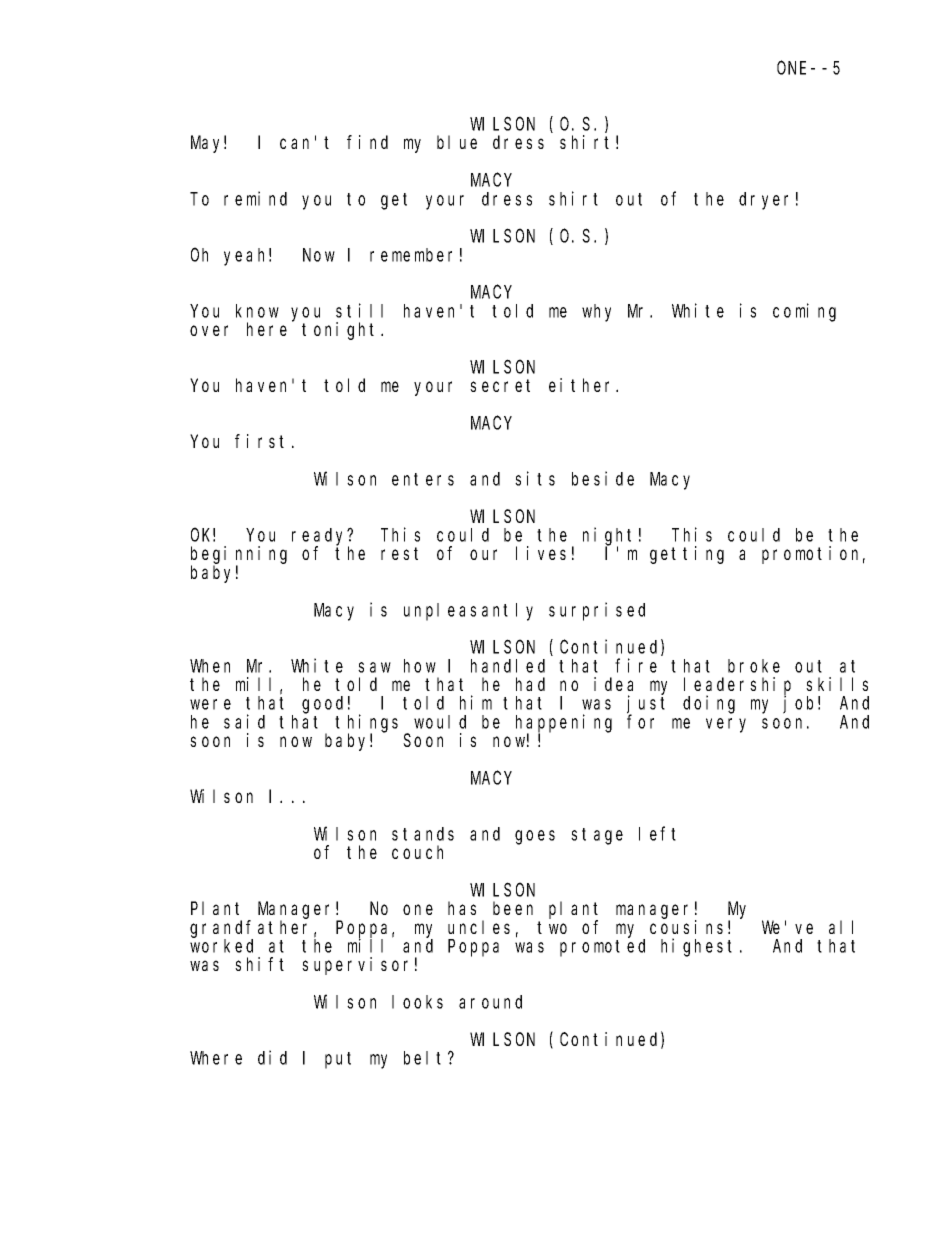 The height and width of the image is (1233, 952). Describe the element at coordinates (468, 612) in the image. I see `unpleasantly` at that location.
